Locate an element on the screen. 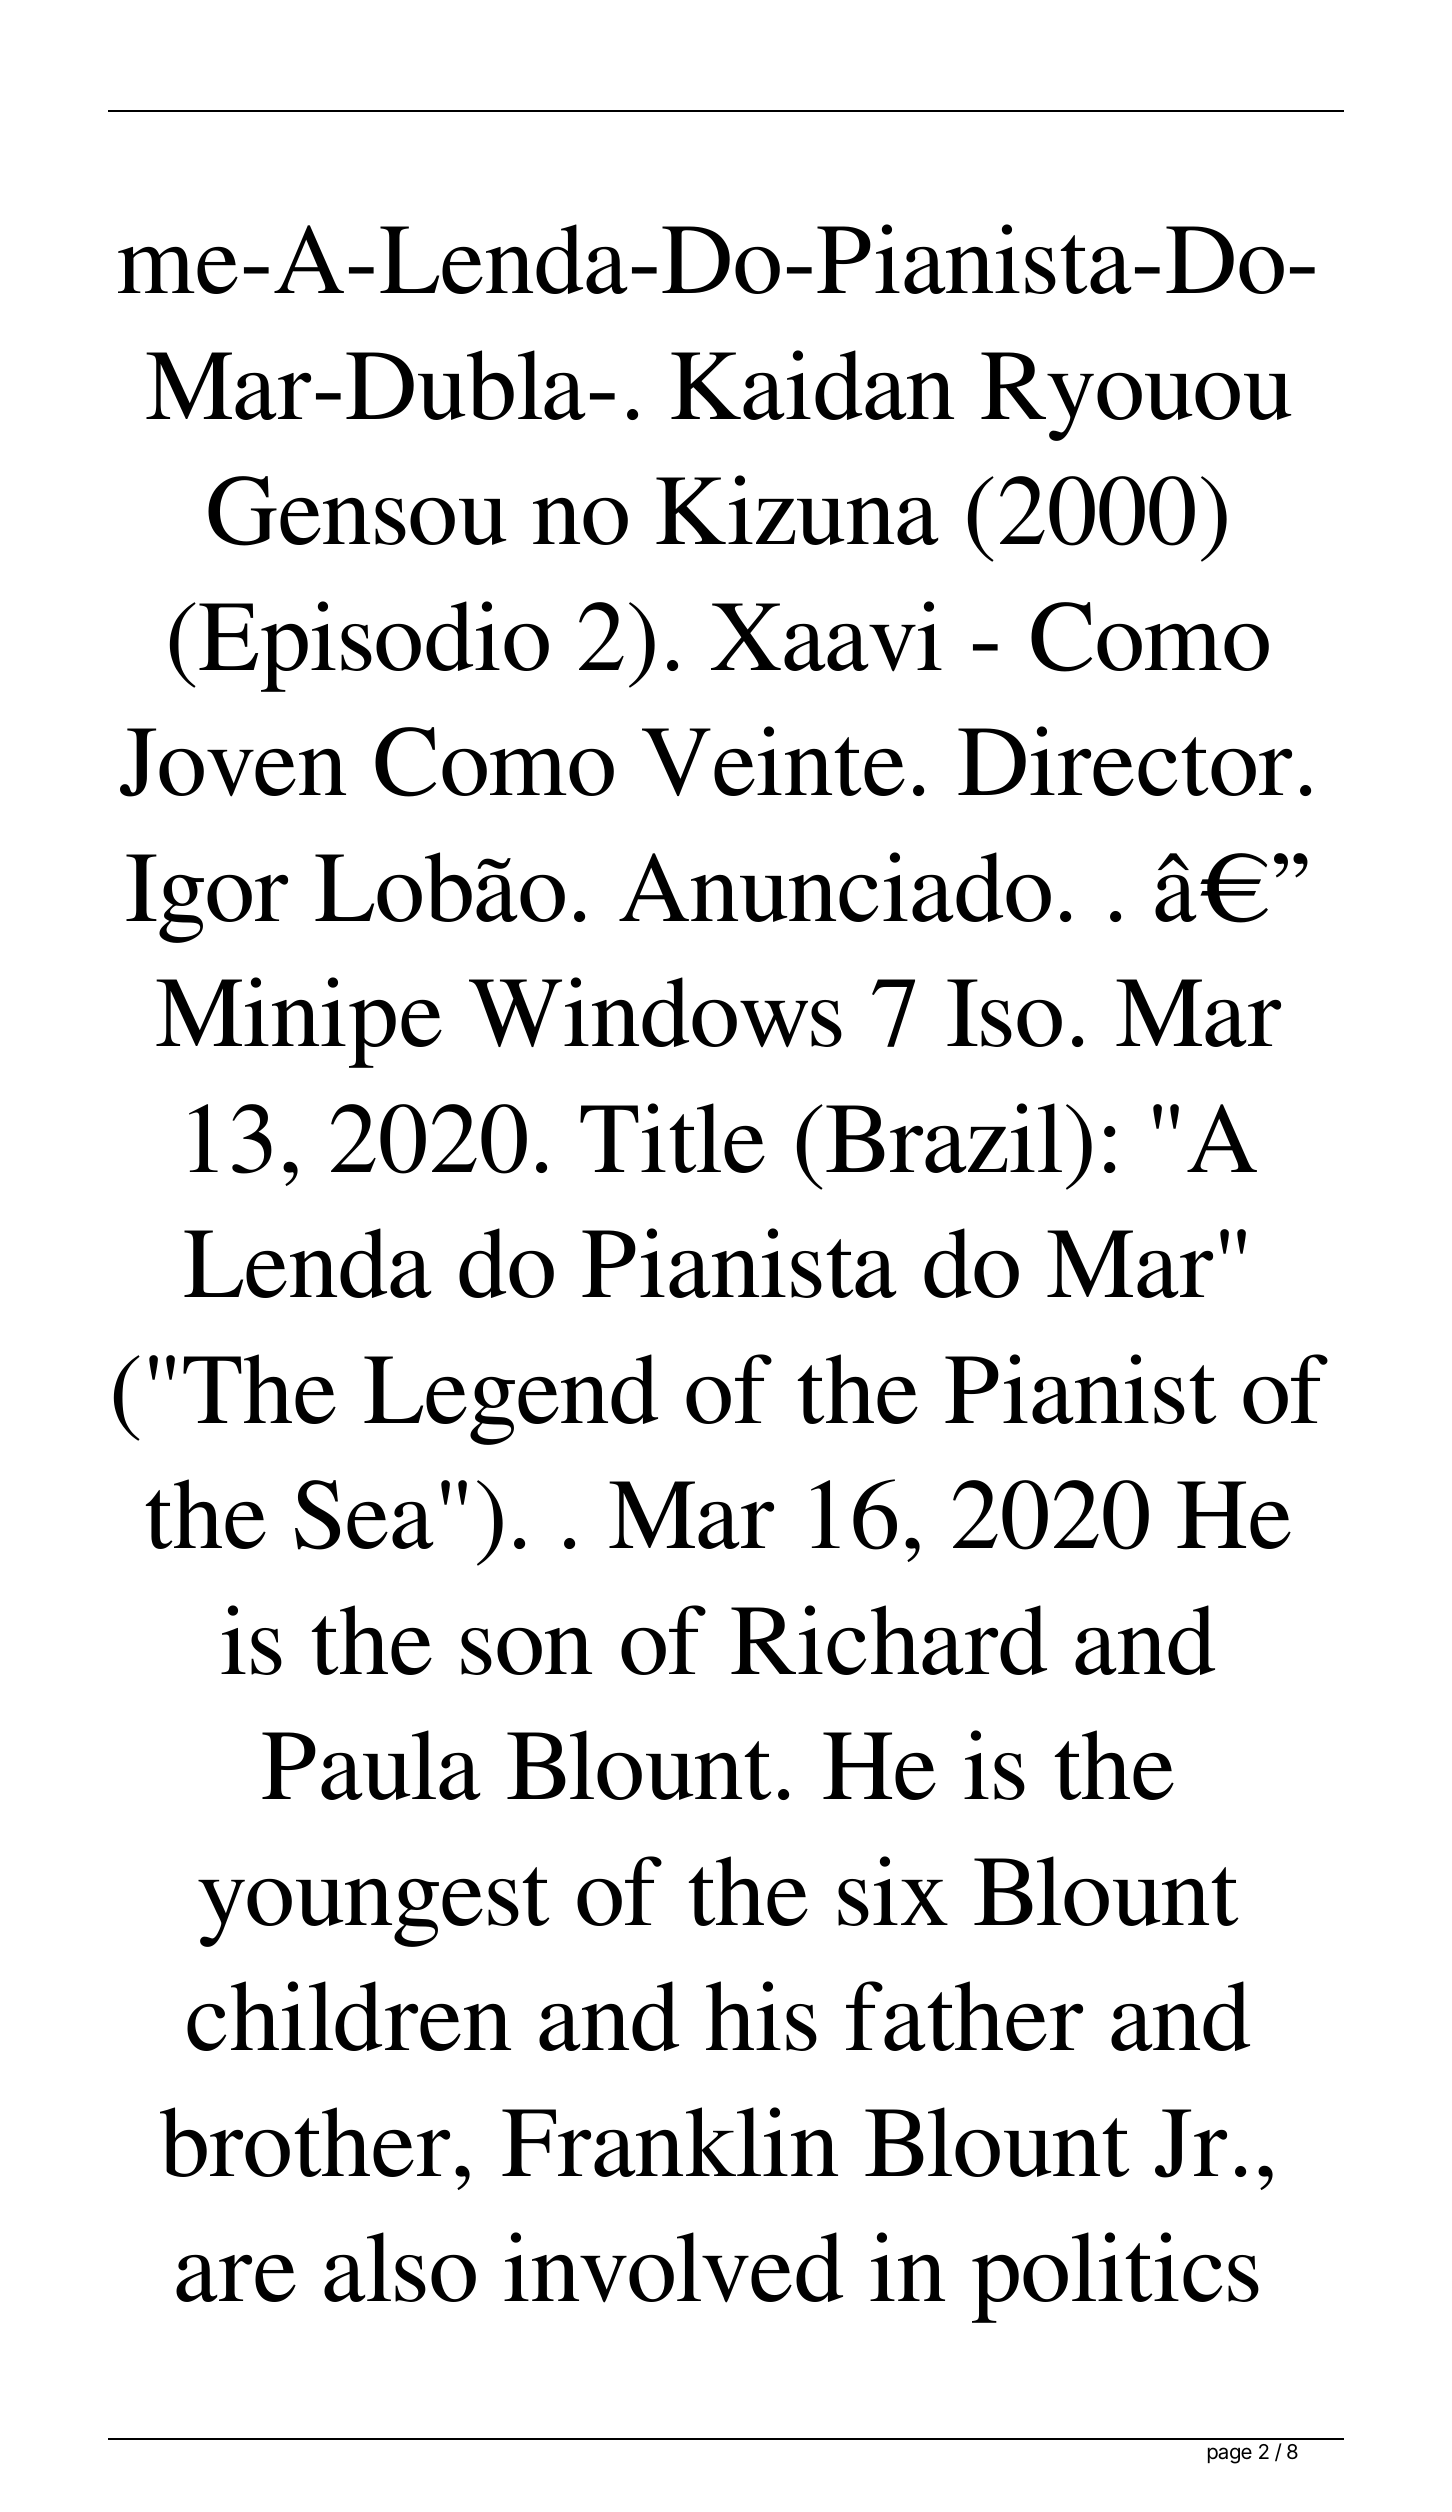 This screenshot has width=1452, height=2512. Igor is located at coordinates (207, 898).
